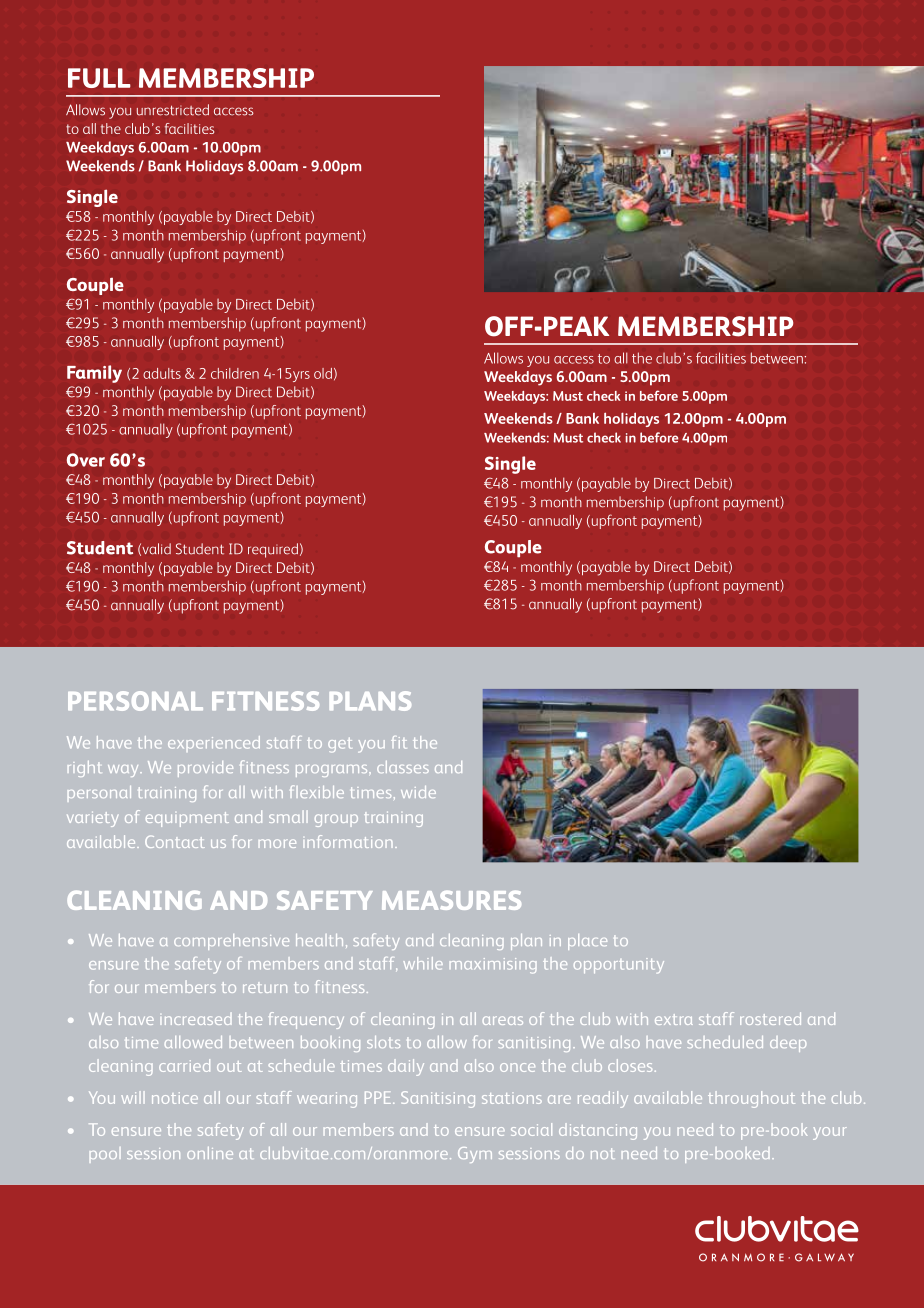  What do you see at coordinates (340, 745) in the image?
I see `get` at bounding box center [340, 745].
